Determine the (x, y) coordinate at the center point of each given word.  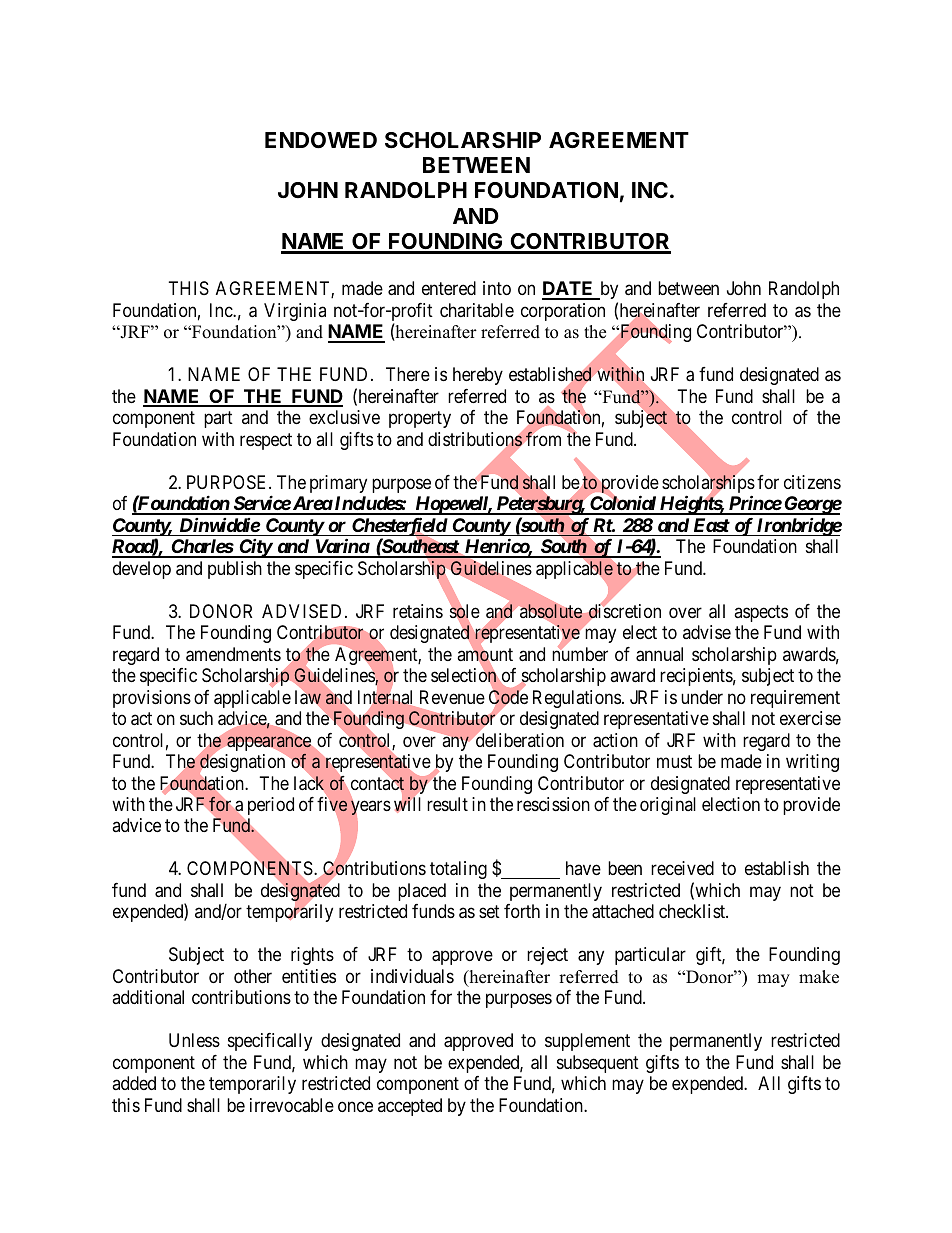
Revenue (452, 697)
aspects (761, 613)
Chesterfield (399, 528)
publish (235, 570)
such (196, 718)
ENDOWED (321, 140)
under (702, 697)
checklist (693, 911)
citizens (812, 482)
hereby (478, 376)
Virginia (295, 312)
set (489, 912)
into (497, 288)
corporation (563, 312)
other (253, 976)
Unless (194, 1040)
